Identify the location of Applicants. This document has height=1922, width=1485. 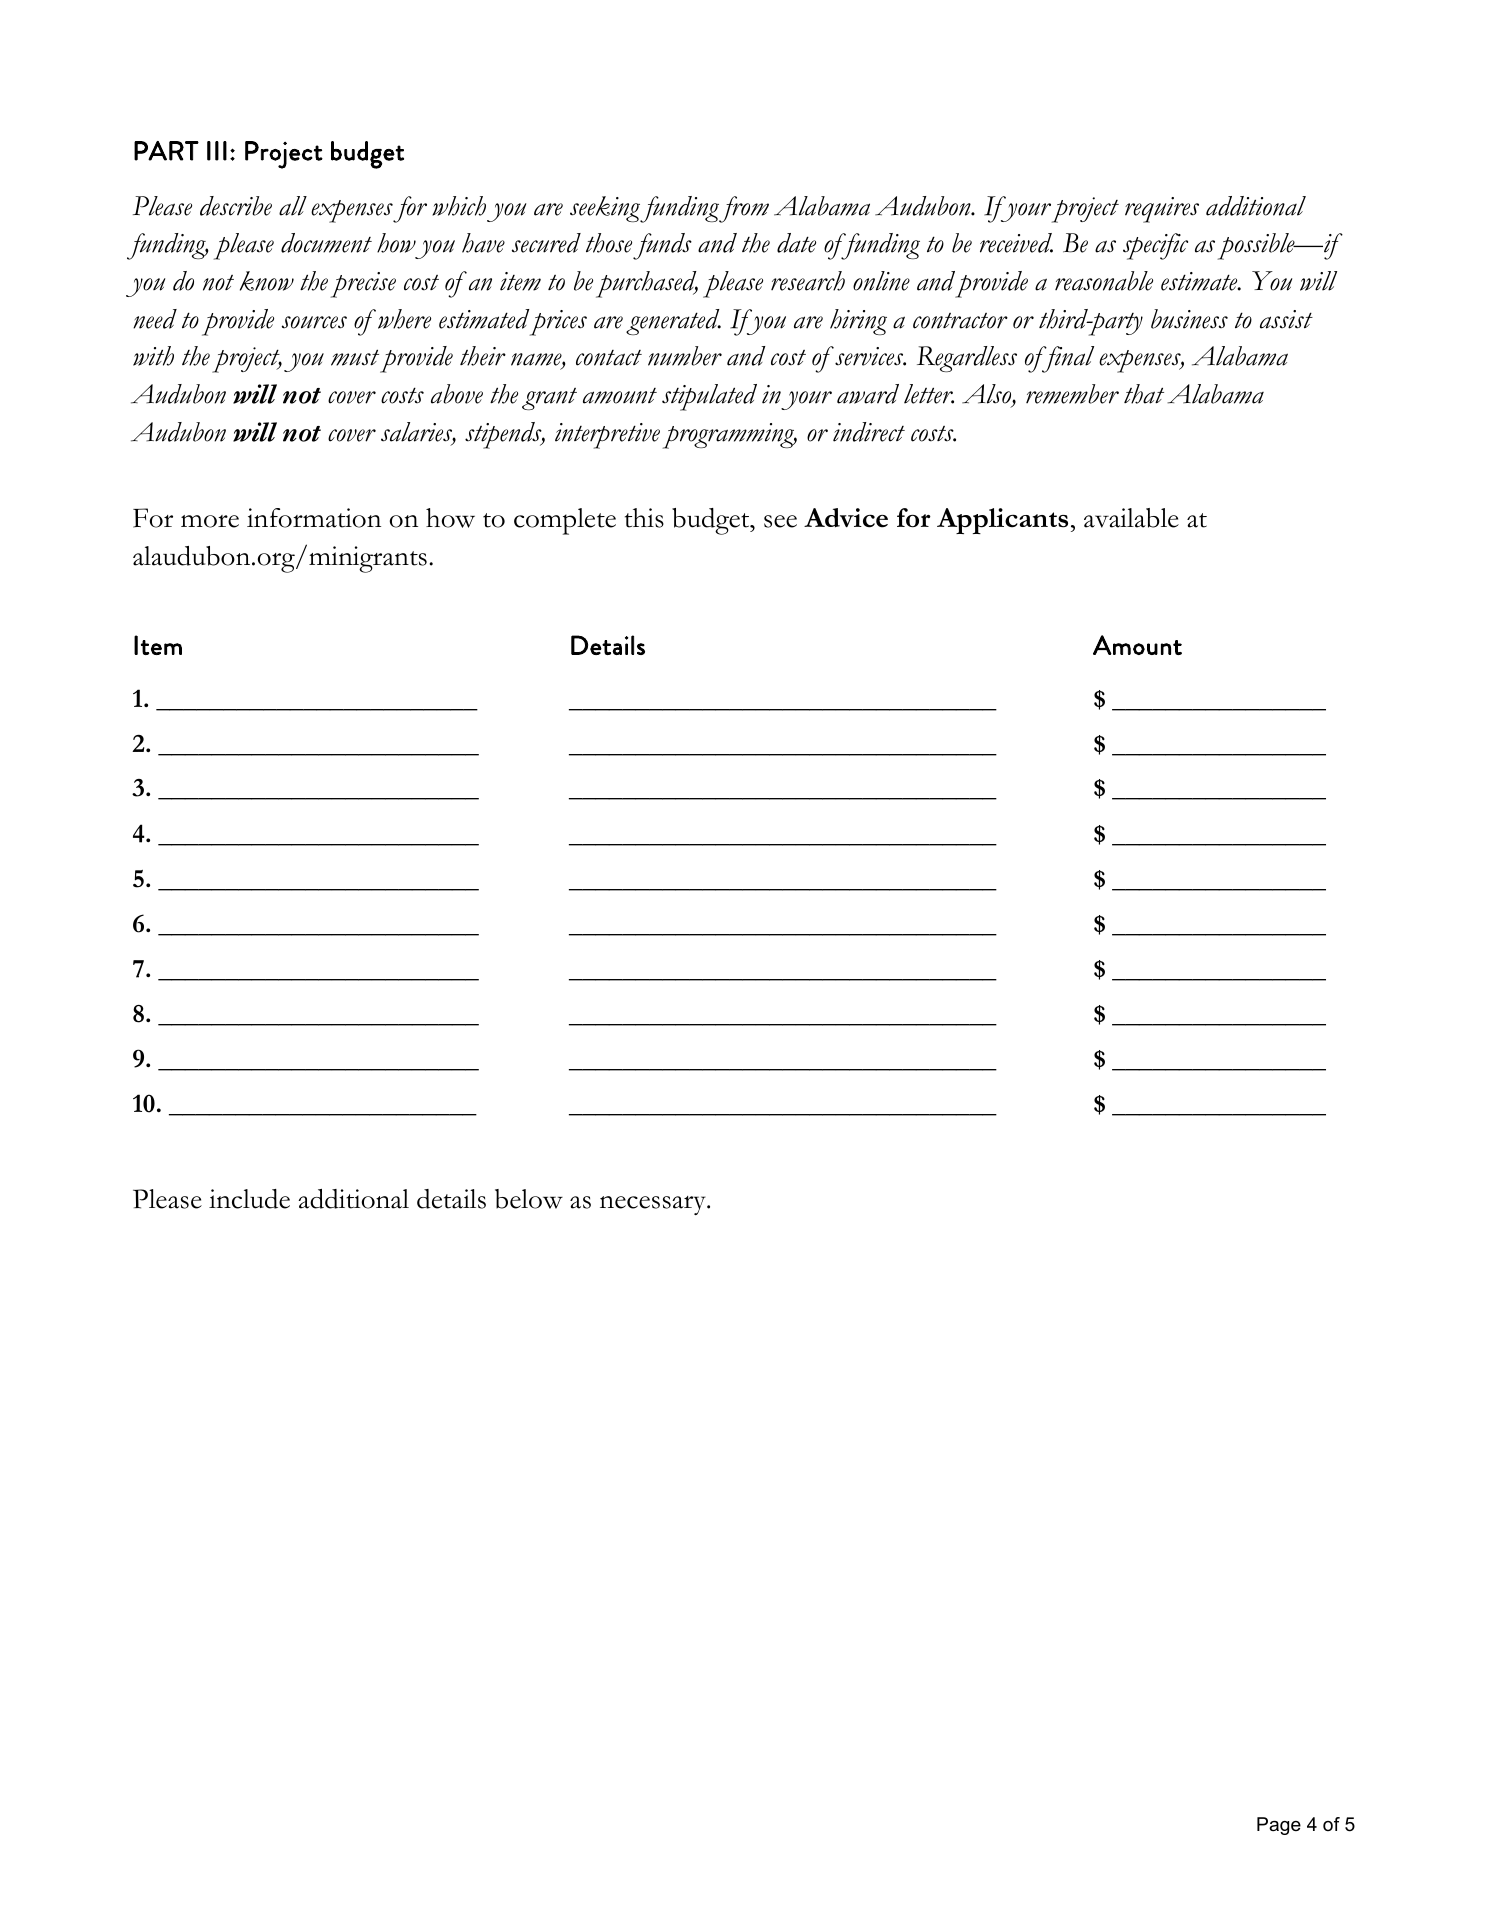
(1002, 521).
